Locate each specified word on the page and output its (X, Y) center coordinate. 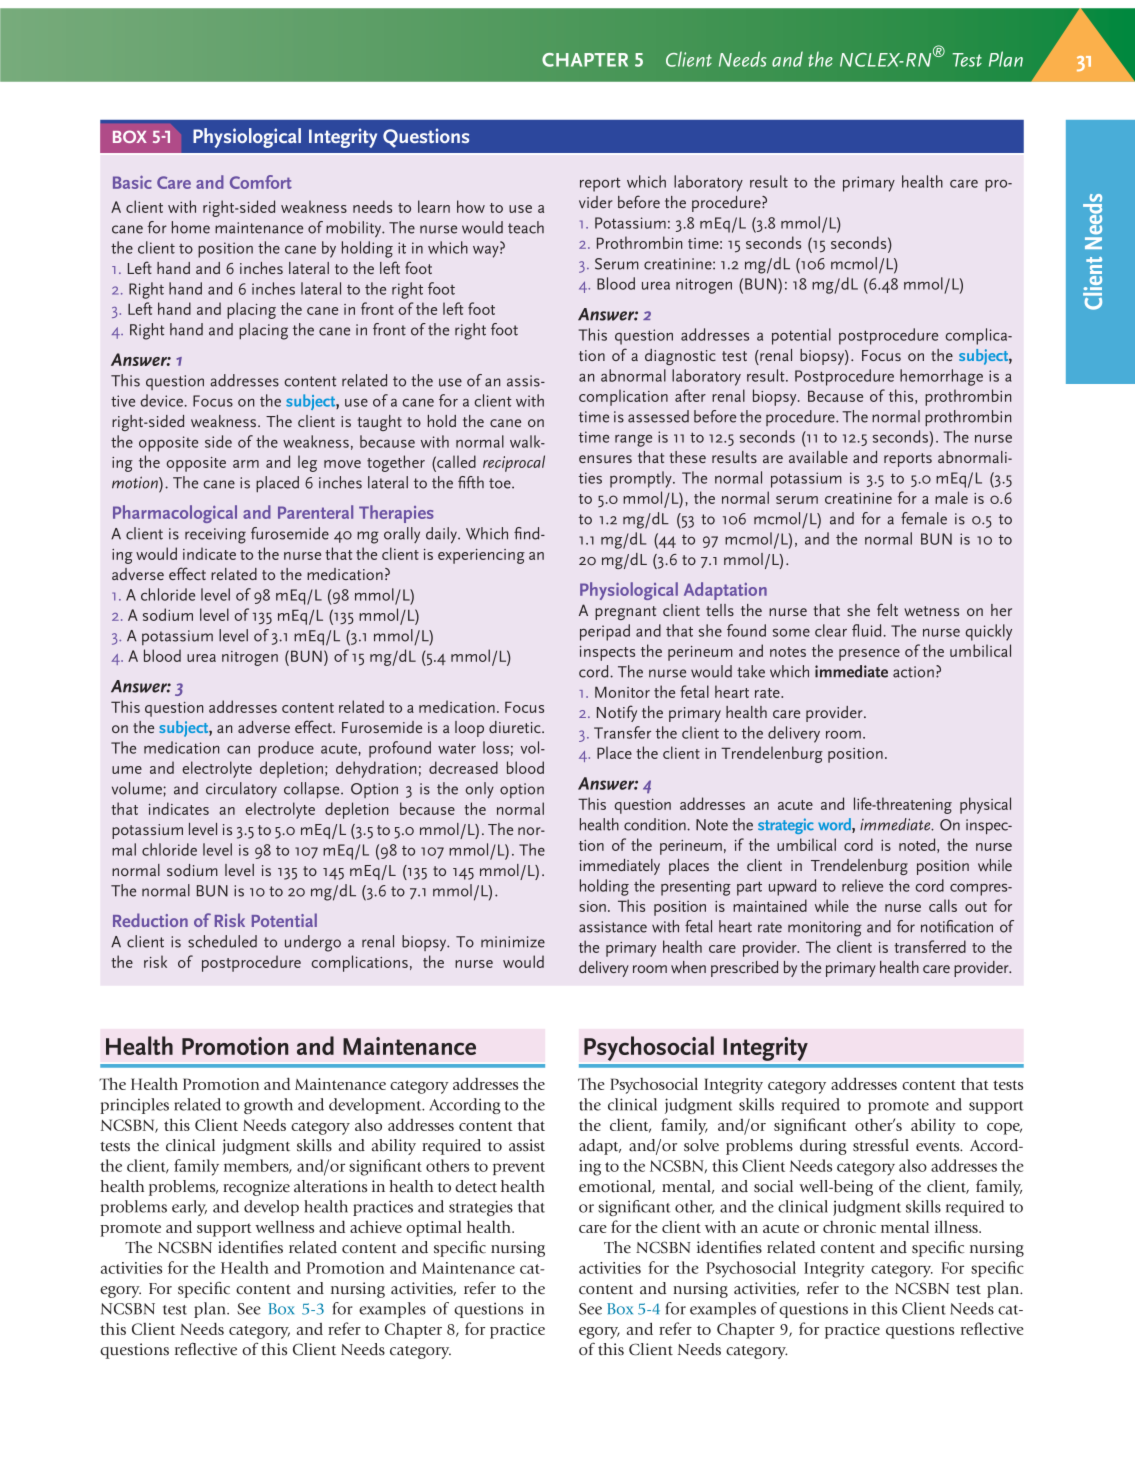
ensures (605, 459)
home (191, 227)
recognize (256, 1188)
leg (307, 463)
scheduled (222, 941)
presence (869, 655)
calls (943, 905)
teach (526, 227)
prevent (519, 1168)
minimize (513, 942)
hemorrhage (941, 377)
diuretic (516, 727)
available (818, 457)
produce (286, 749)
